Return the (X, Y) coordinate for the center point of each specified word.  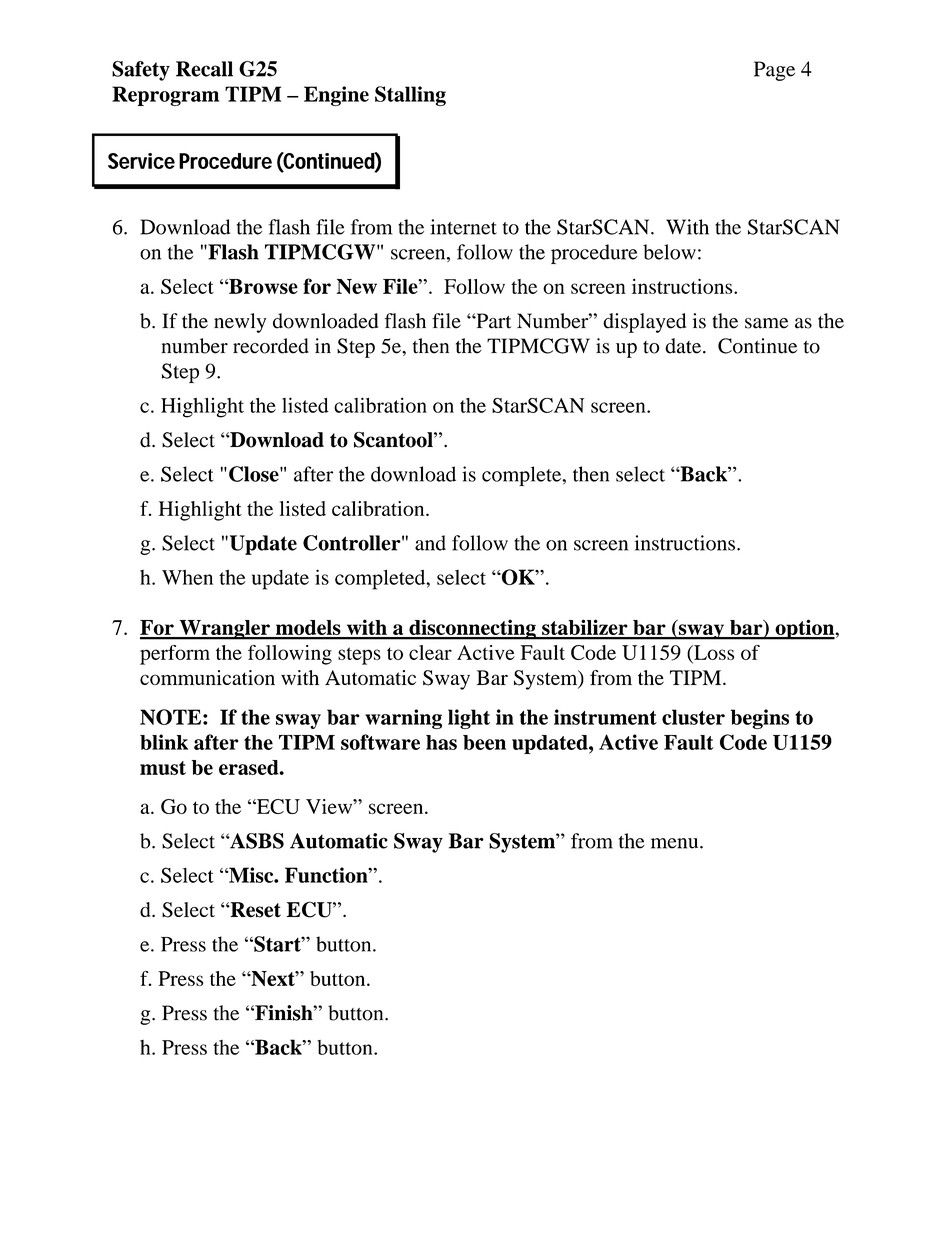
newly (240, 323)
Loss (713, 652)
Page (774, 71)
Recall (204, 69)
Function (327, 875)
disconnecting (472, 629)
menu (676, 843)
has (441, 742)
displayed (644, 323)
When (187, 577)
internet (463, 227)
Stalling (410, 96)
